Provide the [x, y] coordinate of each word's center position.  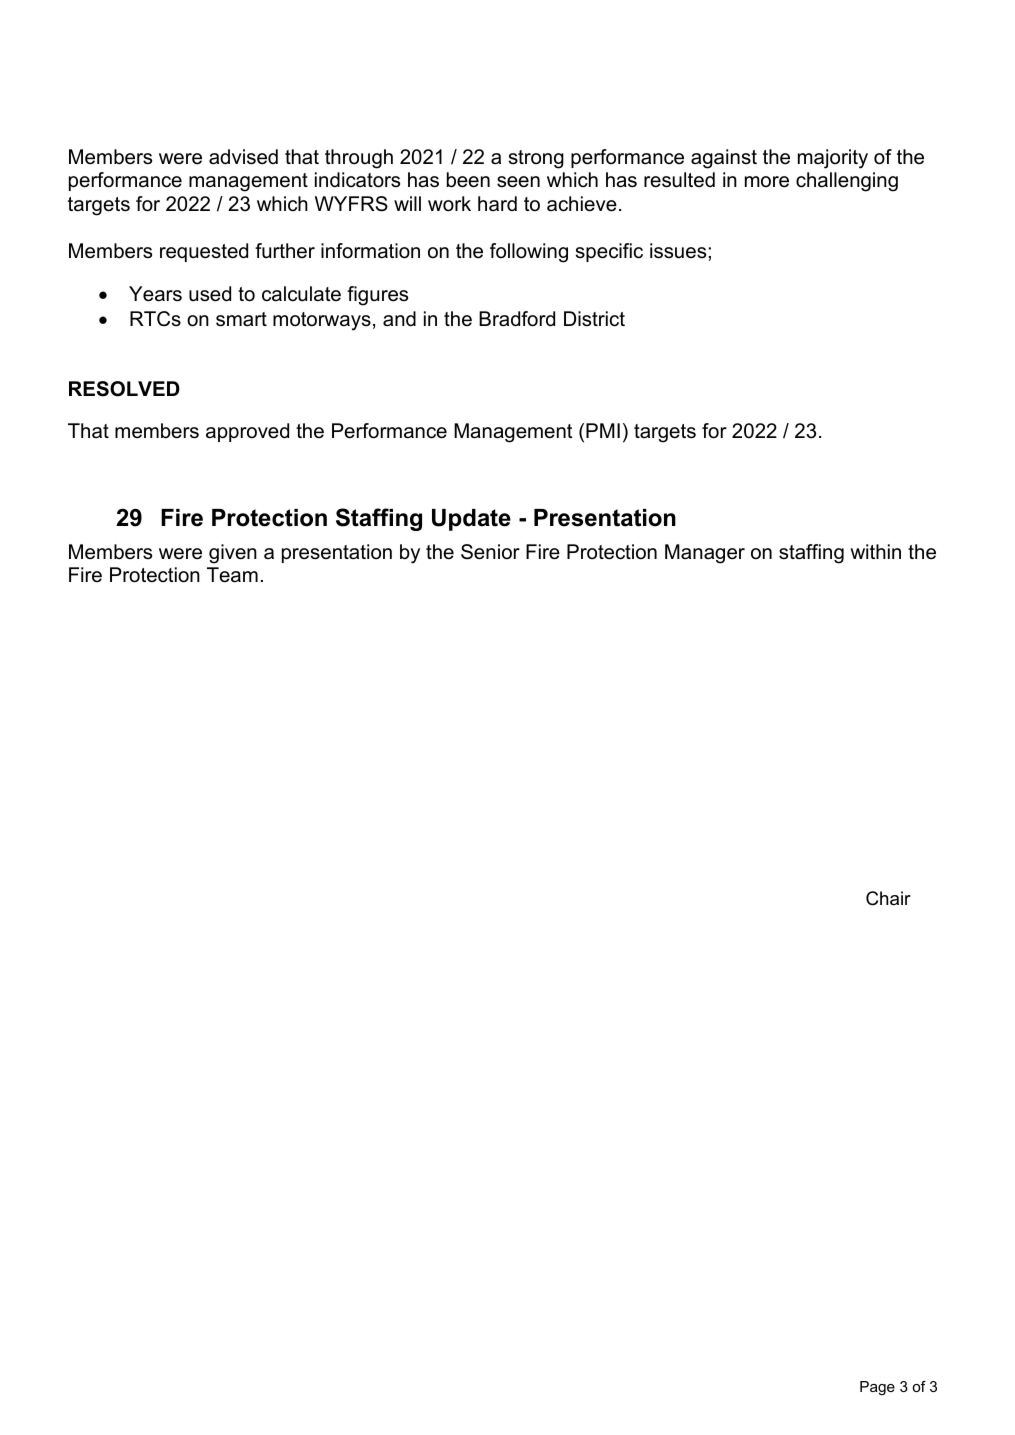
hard [497, 203]
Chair [888, 898]
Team [232, 575]
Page [877, 1388]
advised [243, 157]
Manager [705, 554]
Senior [490, 552]
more [767, 182]
